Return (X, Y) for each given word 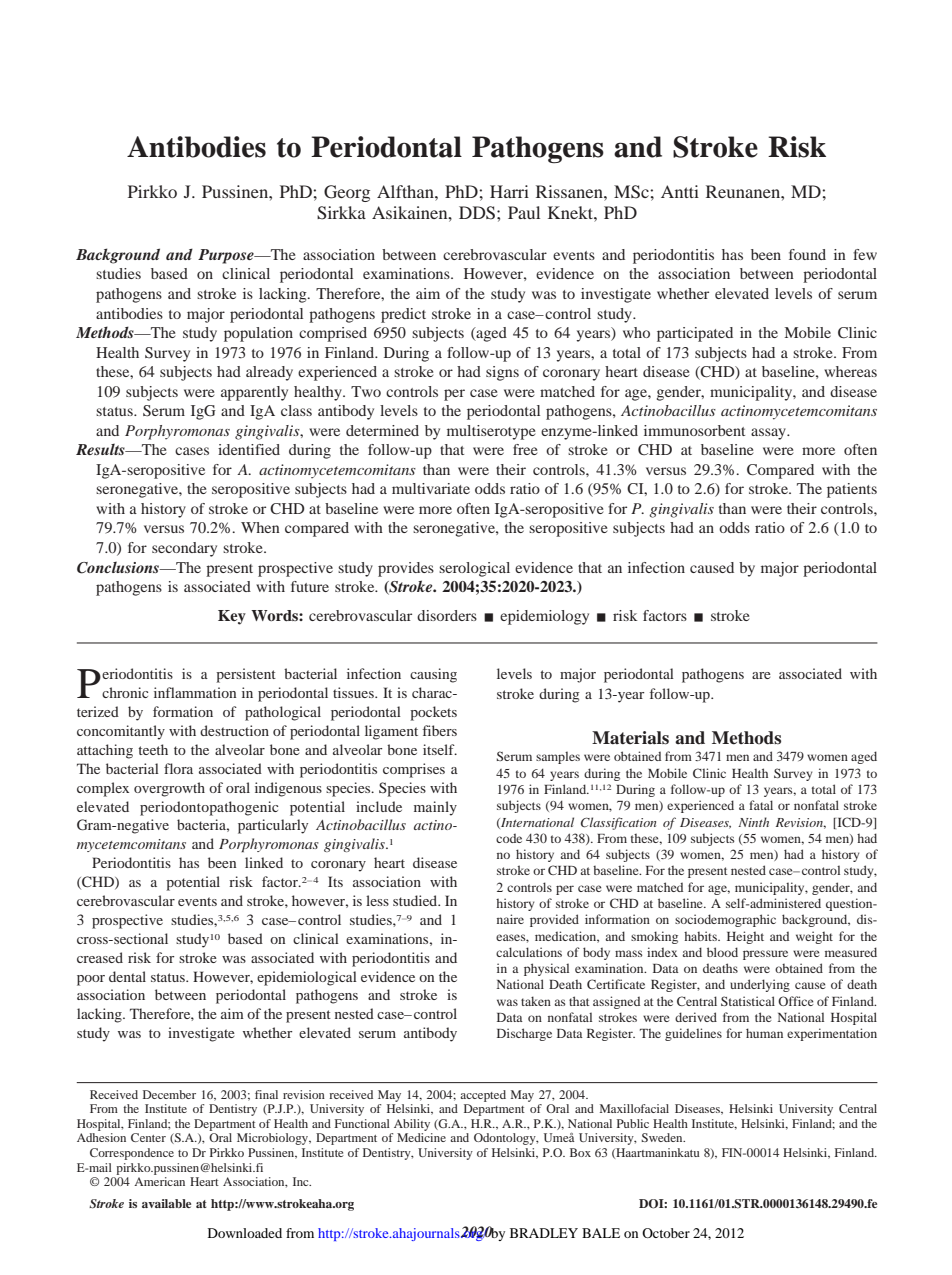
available (166, 1203)
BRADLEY (544, 1233)
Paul (524, 212)
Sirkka (341, 213)
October (666, 1233)
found (807, 254)
